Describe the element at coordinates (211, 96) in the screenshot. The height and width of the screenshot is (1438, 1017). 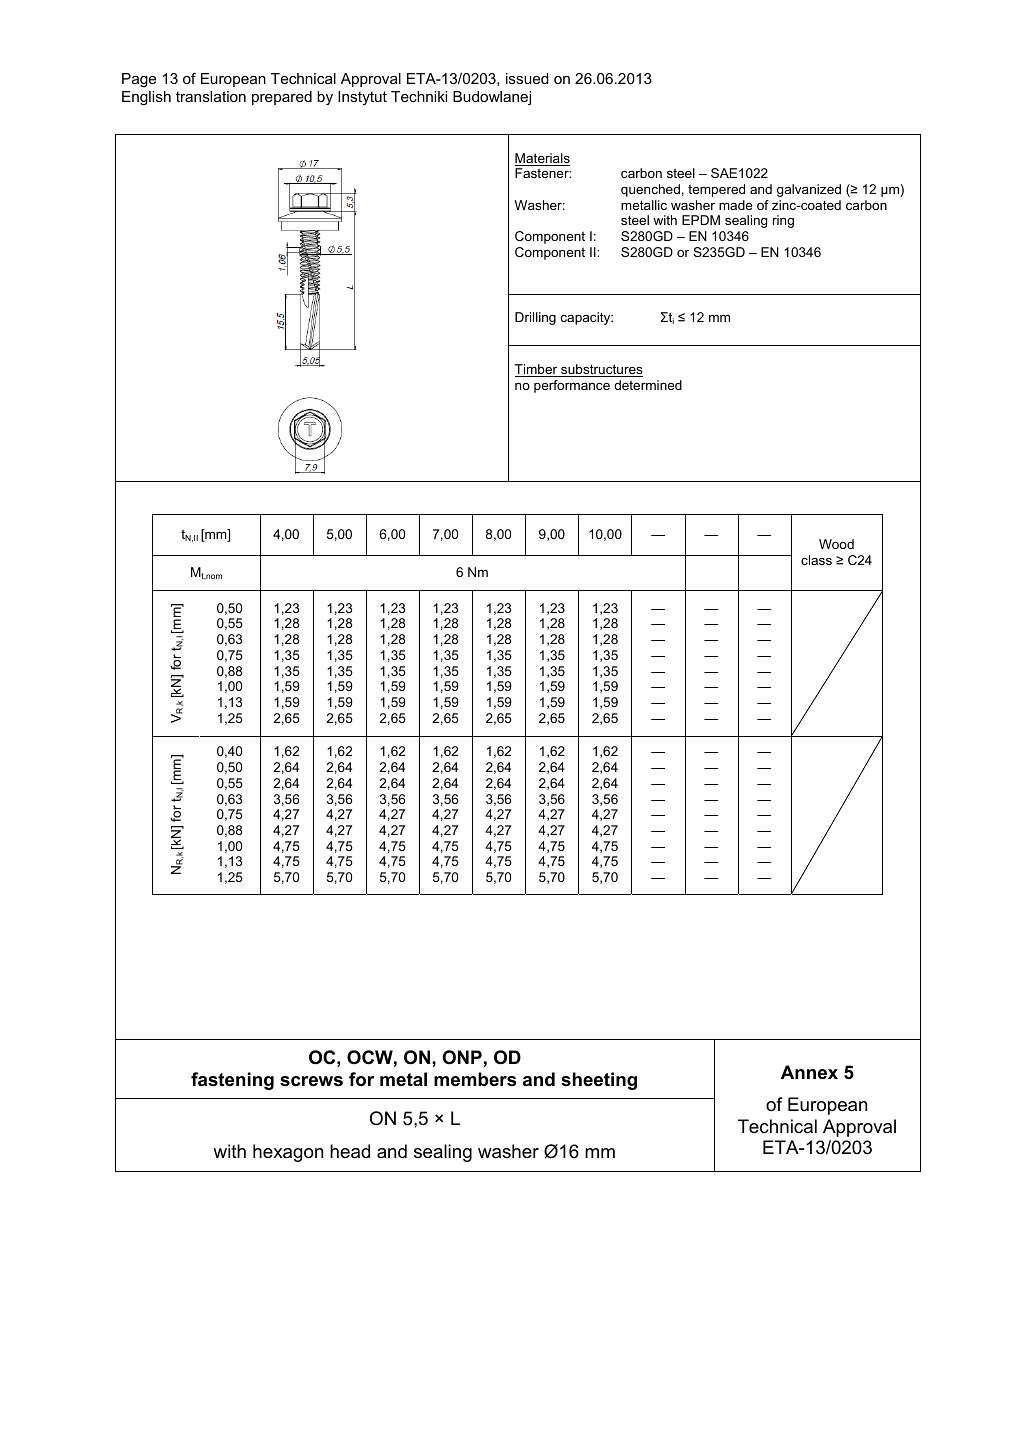
I see `translation` at that location.
